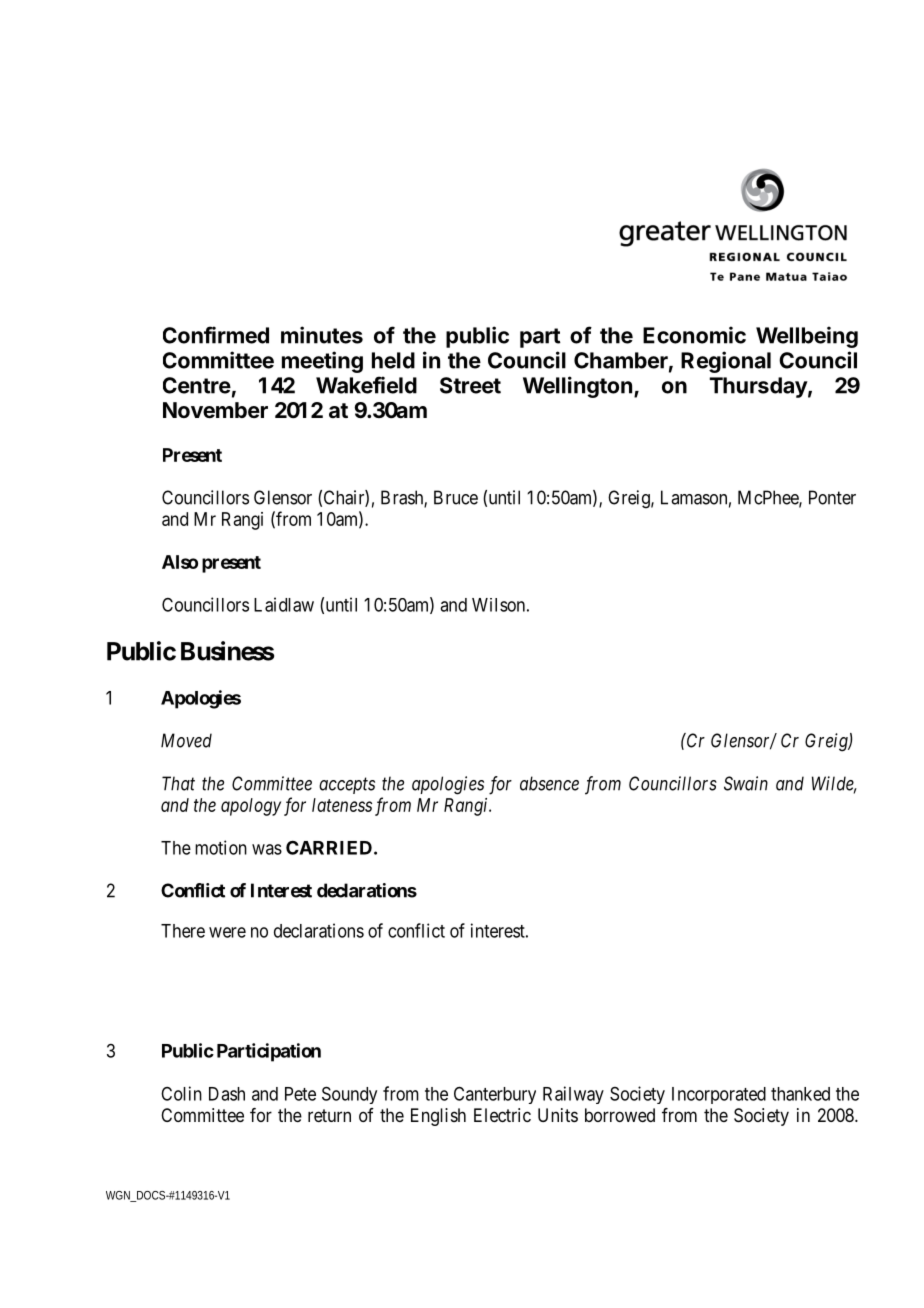 This screenshot has width=924, height=1308. I want to click on were, so click(227, 932).
